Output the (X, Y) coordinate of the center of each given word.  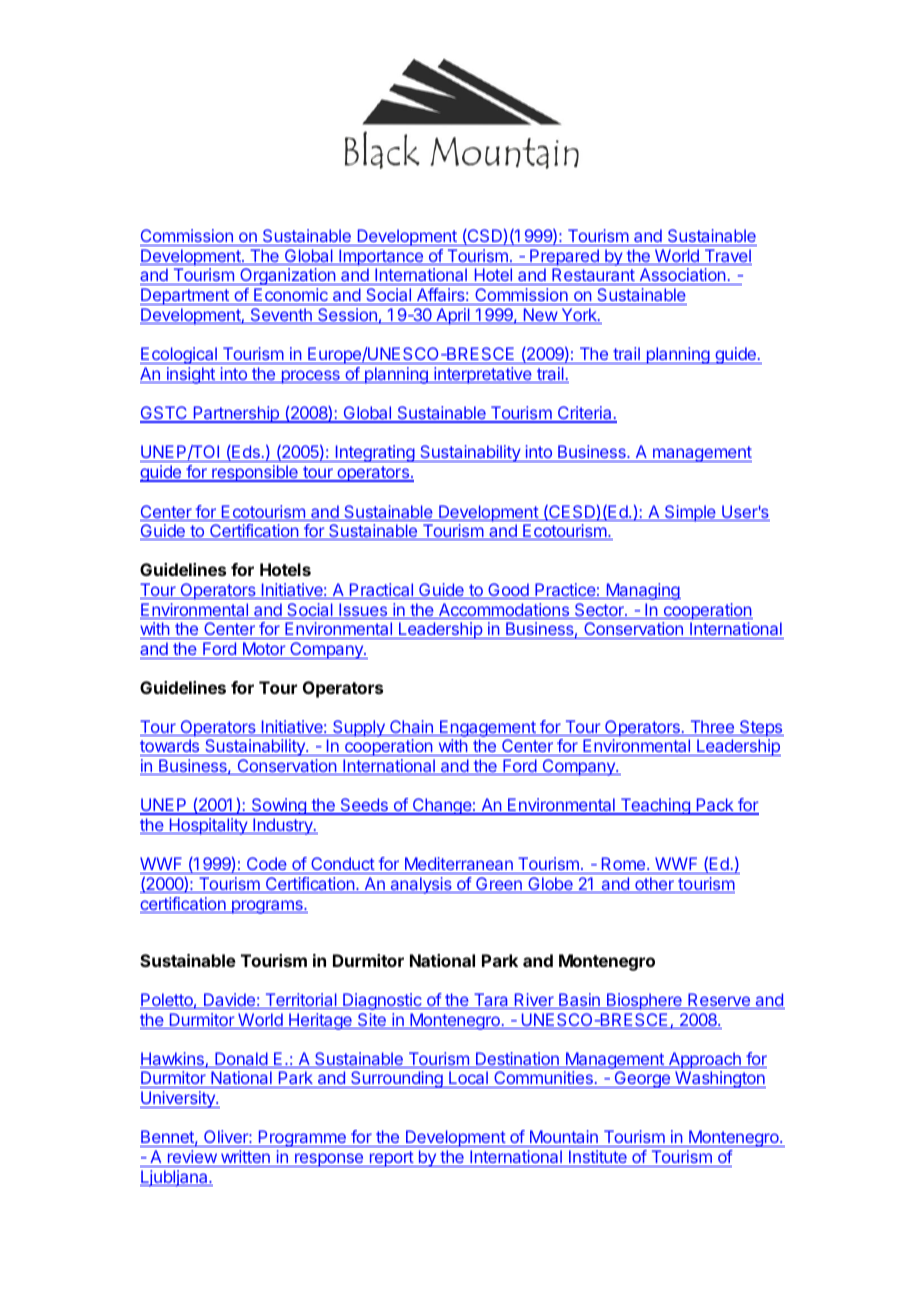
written (245, 1156)
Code (266, 865)
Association (682, 276)
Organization (287, 276)
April (453, 316)
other (654, 885)
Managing (642, 591)
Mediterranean (458, 865)
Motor (264, 648)
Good (508, 591)
